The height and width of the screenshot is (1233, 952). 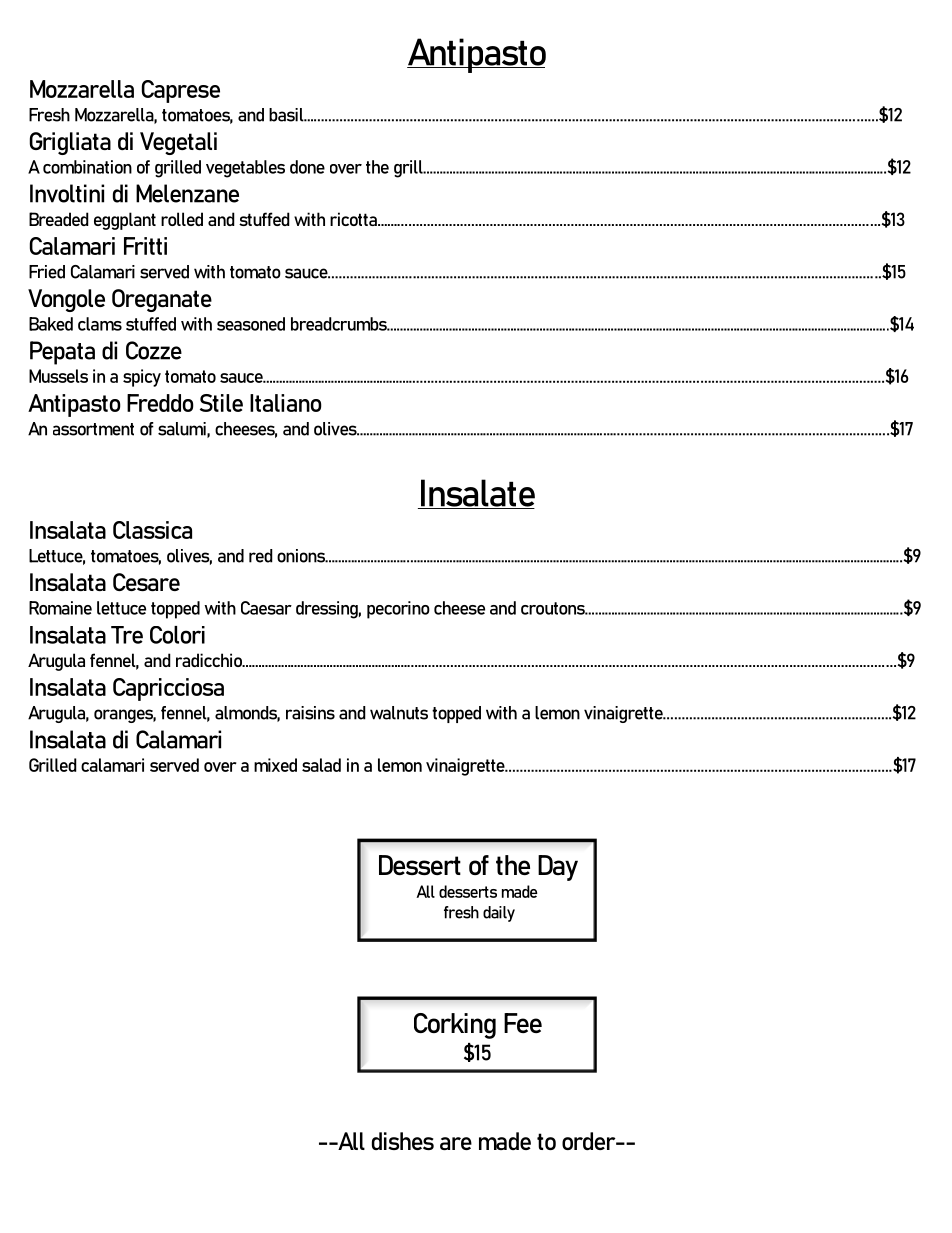 I want to click on assortment, so click(x=93, y=429).
